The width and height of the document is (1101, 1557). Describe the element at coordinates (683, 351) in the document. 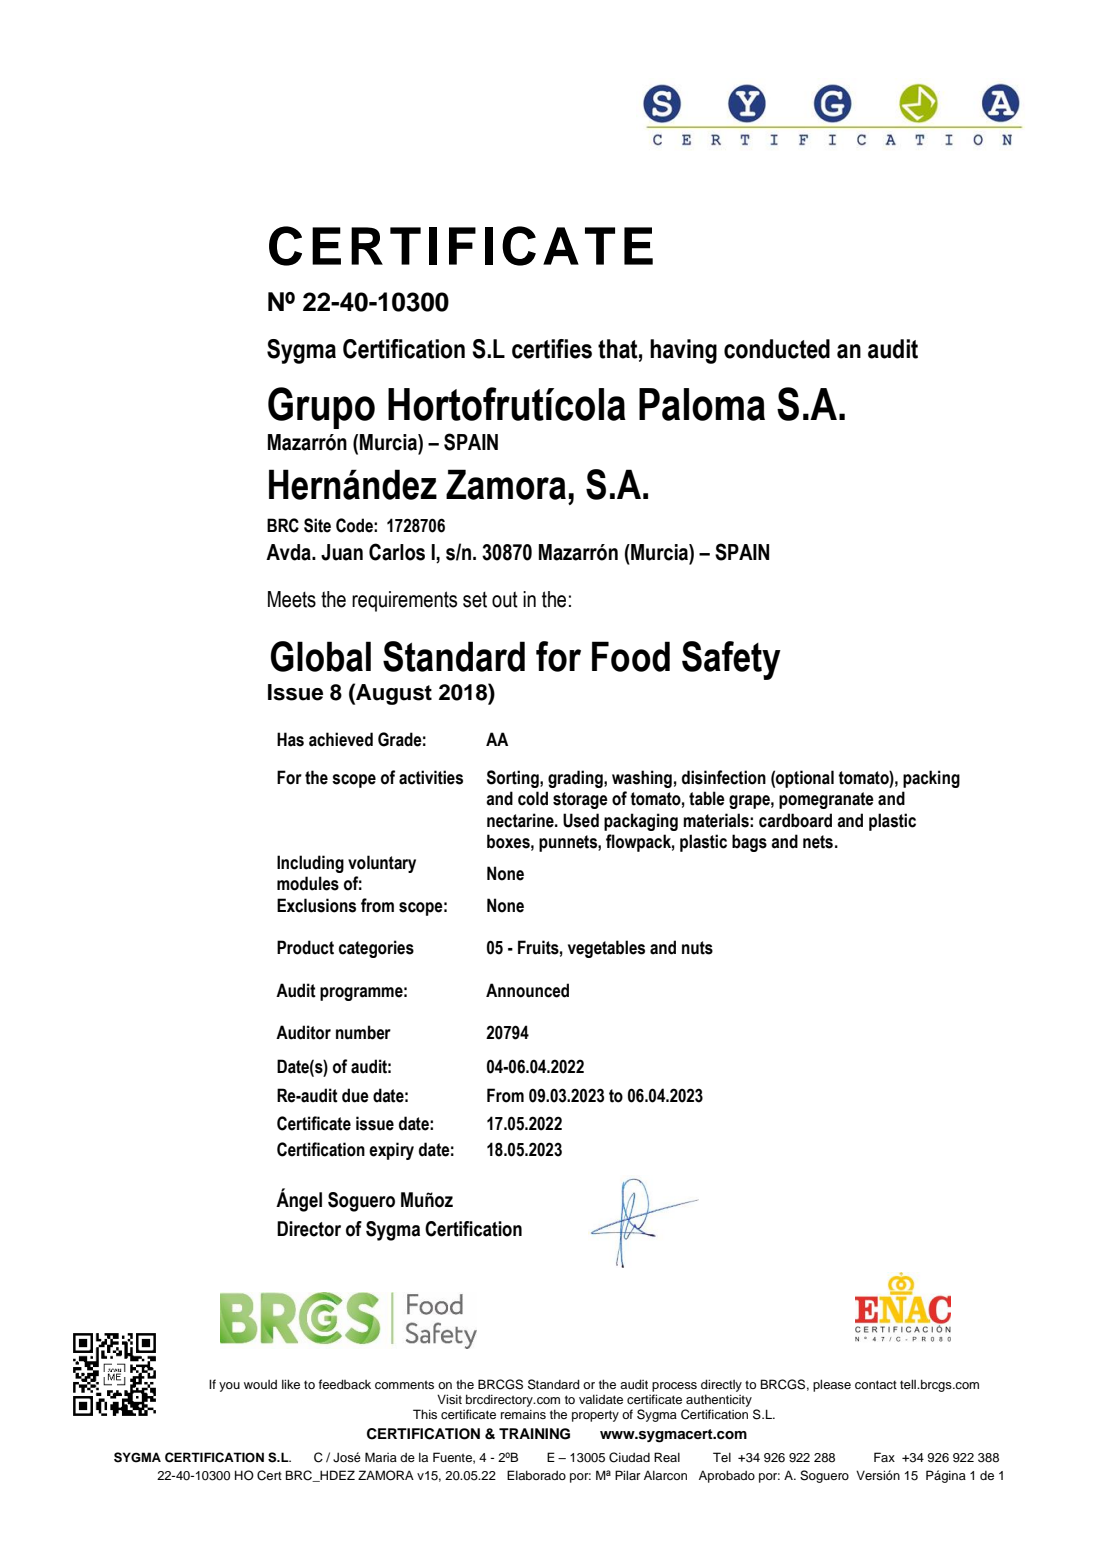

I see `having` at that location.
